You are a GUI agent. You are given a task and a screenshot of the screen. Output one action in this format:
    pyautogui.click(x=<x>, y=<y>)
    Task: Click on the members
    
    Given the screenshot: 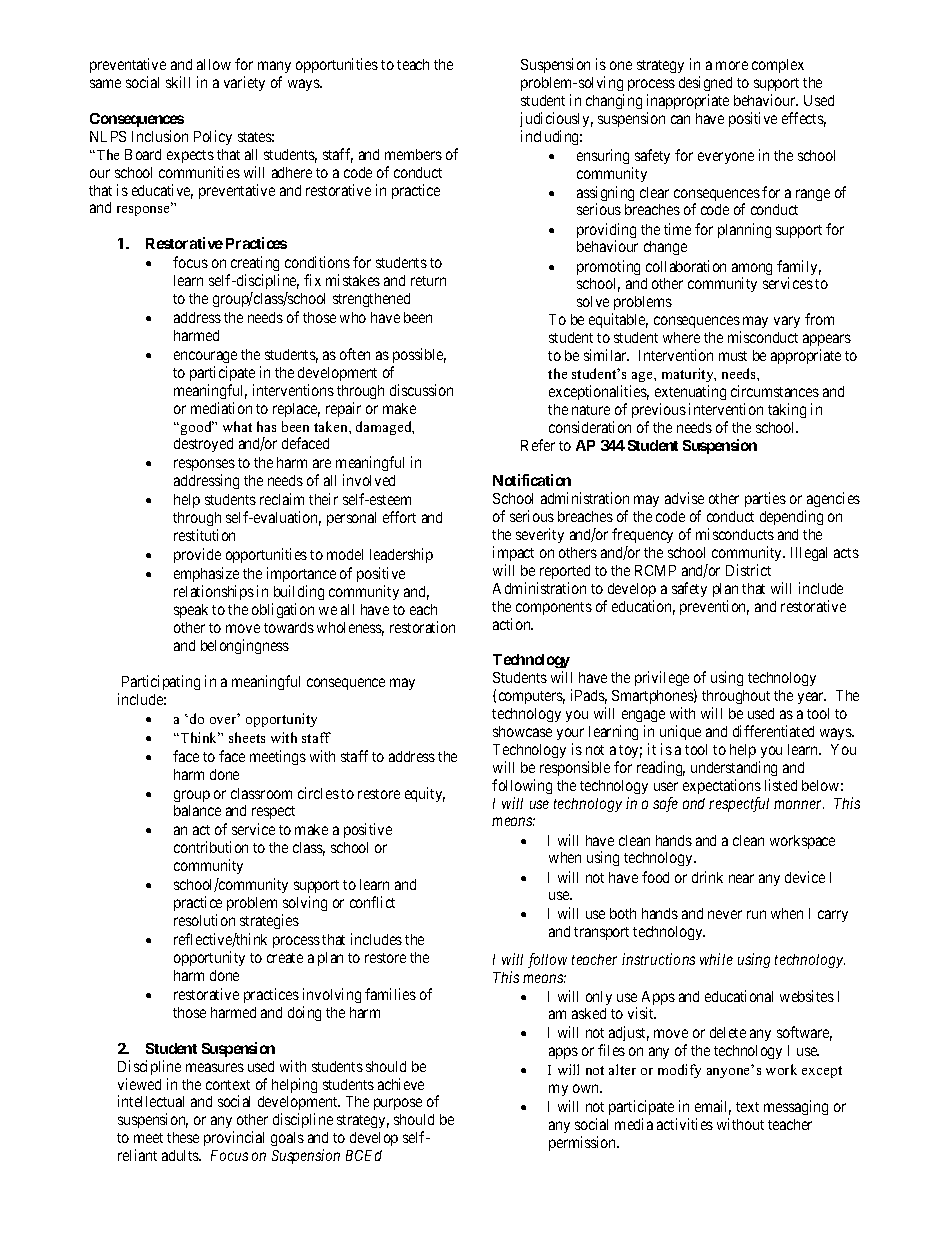 What is the action you would take?
    pyautogui.click(x=413, y=154)
